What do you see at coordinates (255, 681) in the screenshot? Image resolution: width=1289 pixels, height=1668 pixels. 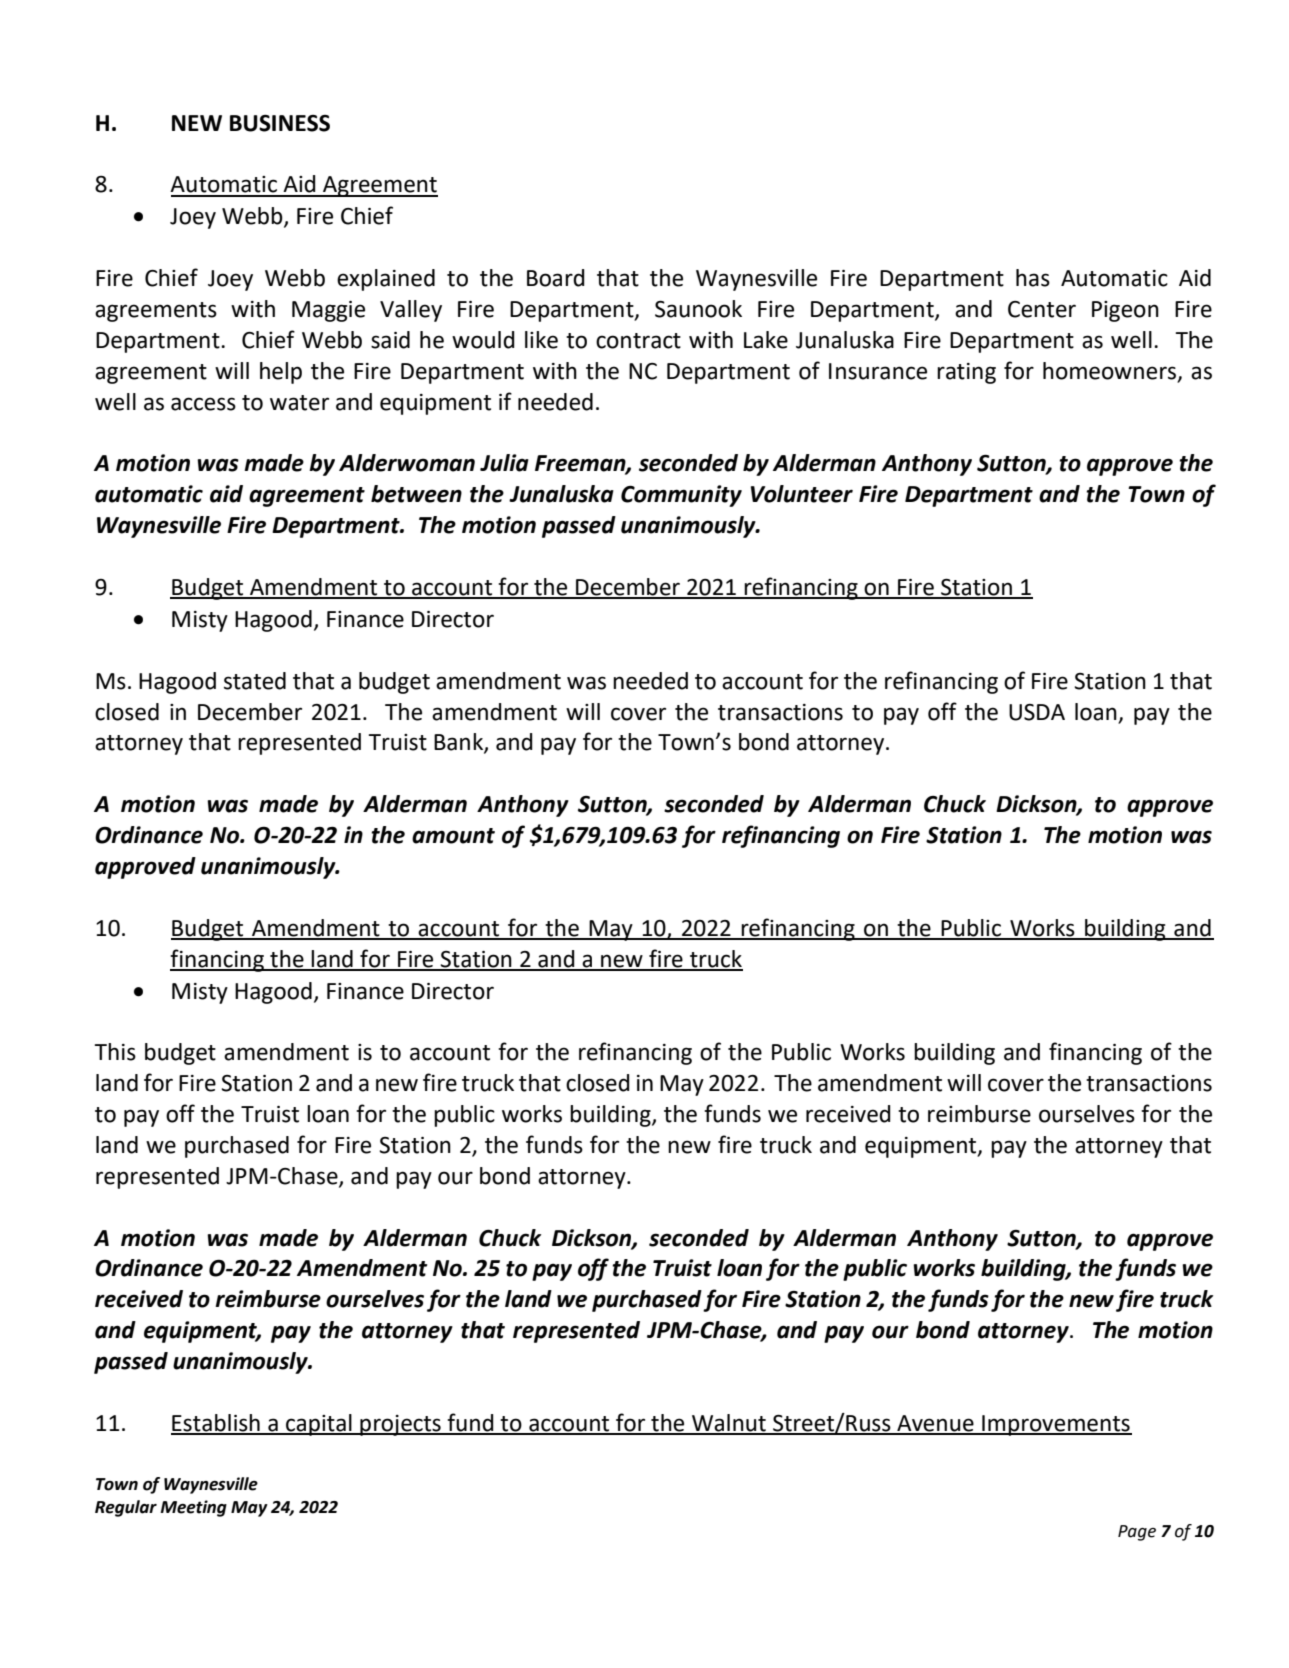 I see `stated` at bounding box center [255, 681].
